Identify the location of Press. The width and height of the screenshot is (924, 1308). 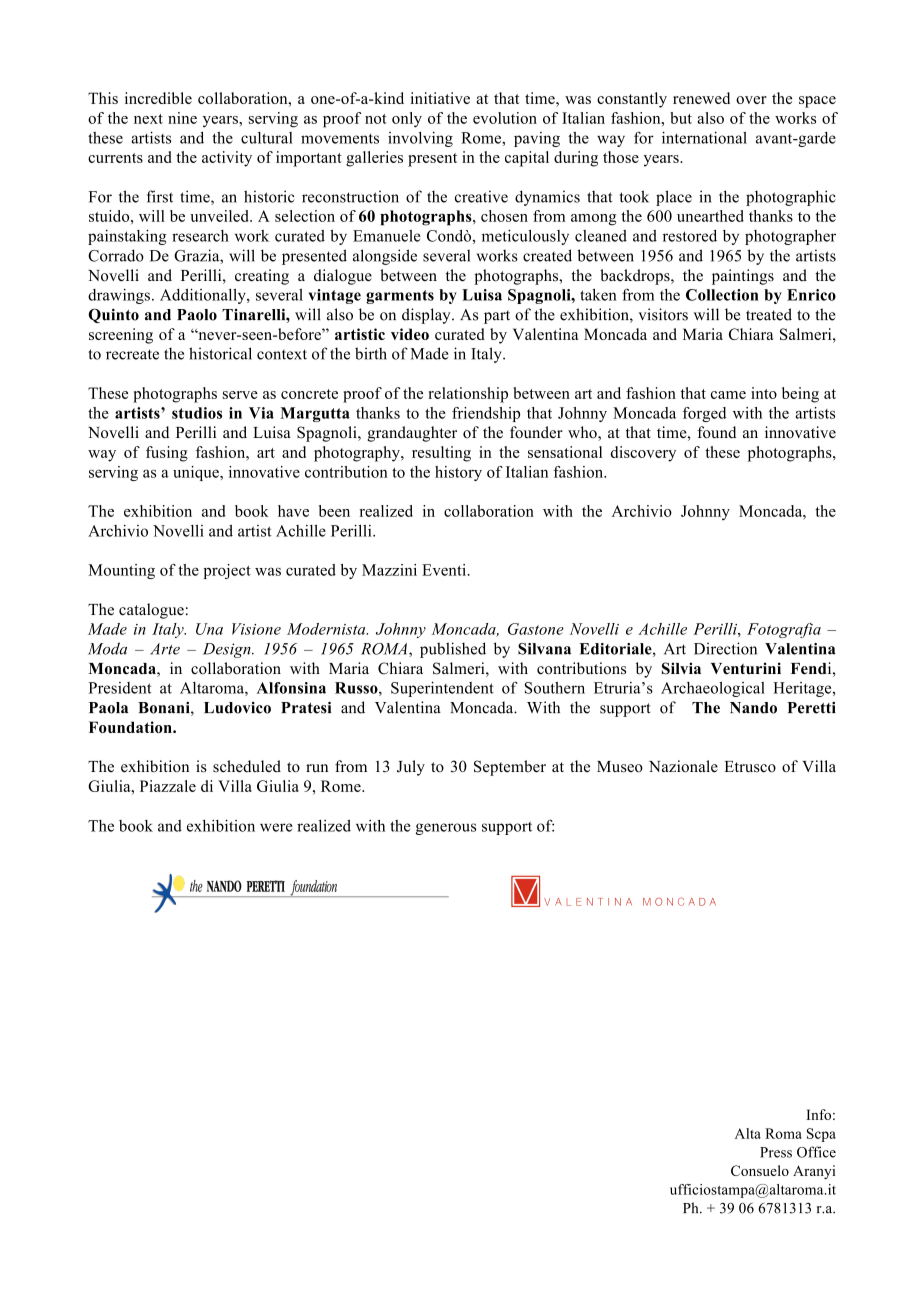
(776, 1152).
